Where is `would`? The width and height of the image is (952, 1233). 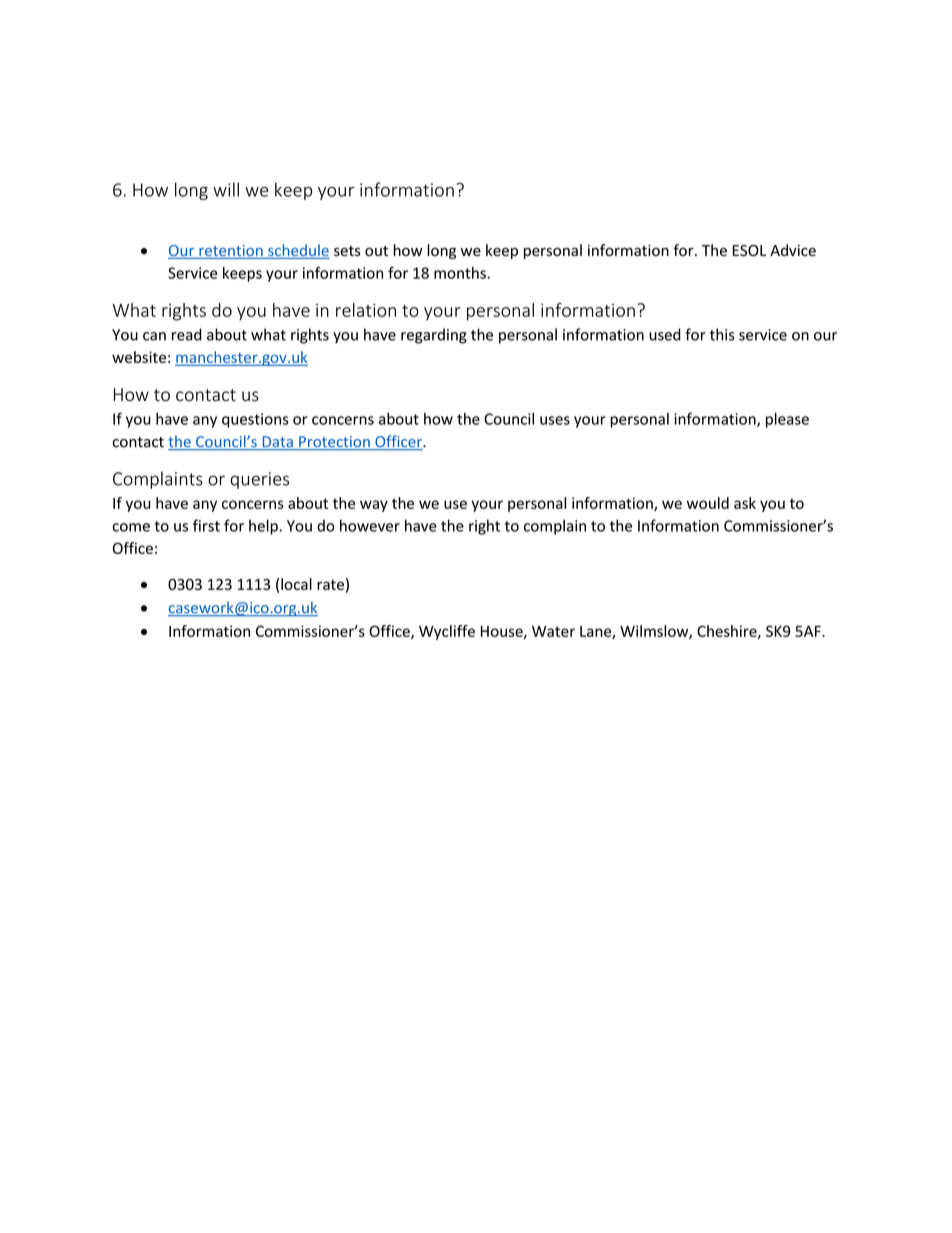 would is located at coordinates (708, 503).
